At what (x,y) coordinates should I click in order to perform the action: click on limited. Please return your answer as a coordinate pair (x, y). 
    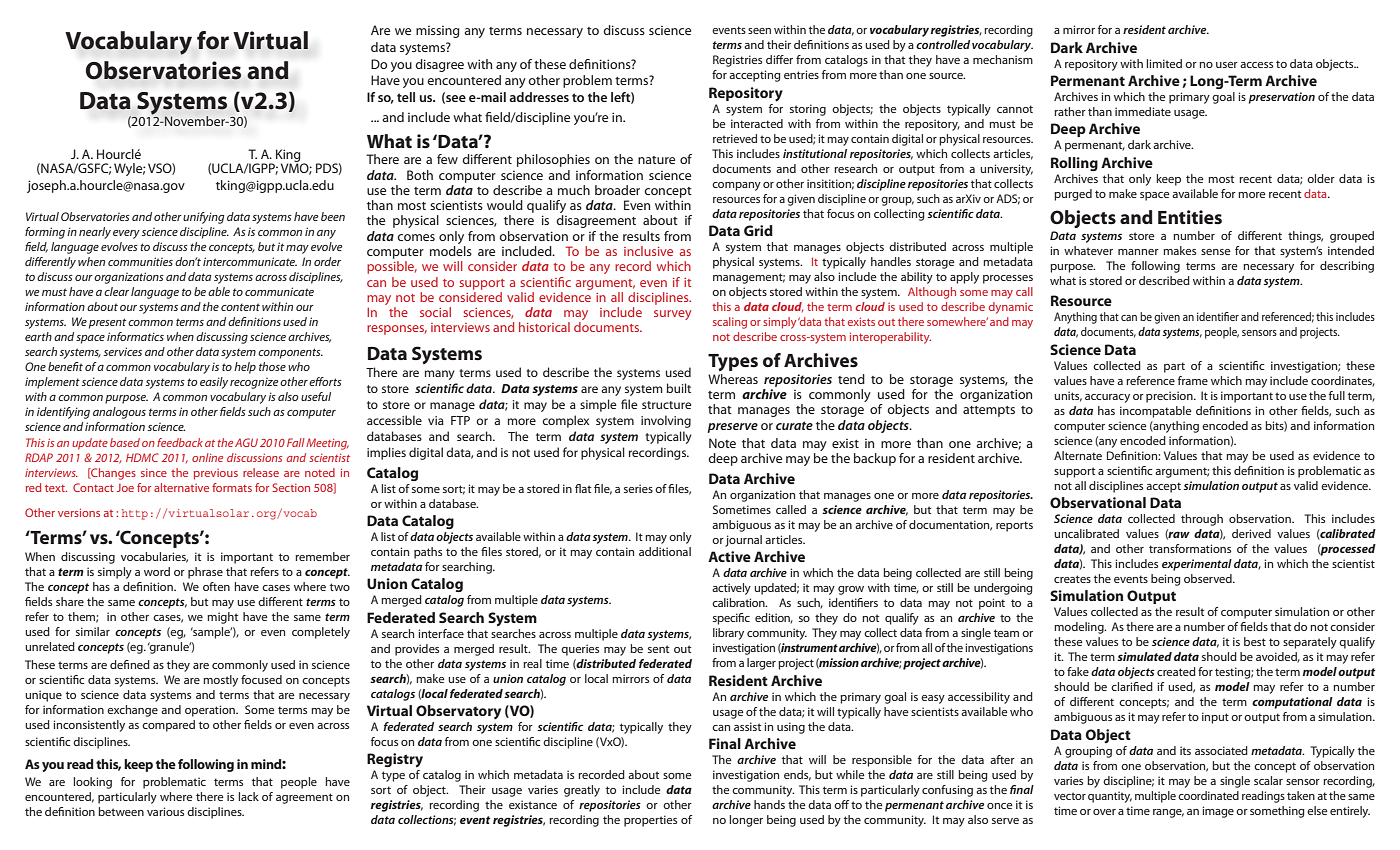
    Looking at the image, I should click on (1164, 63).
